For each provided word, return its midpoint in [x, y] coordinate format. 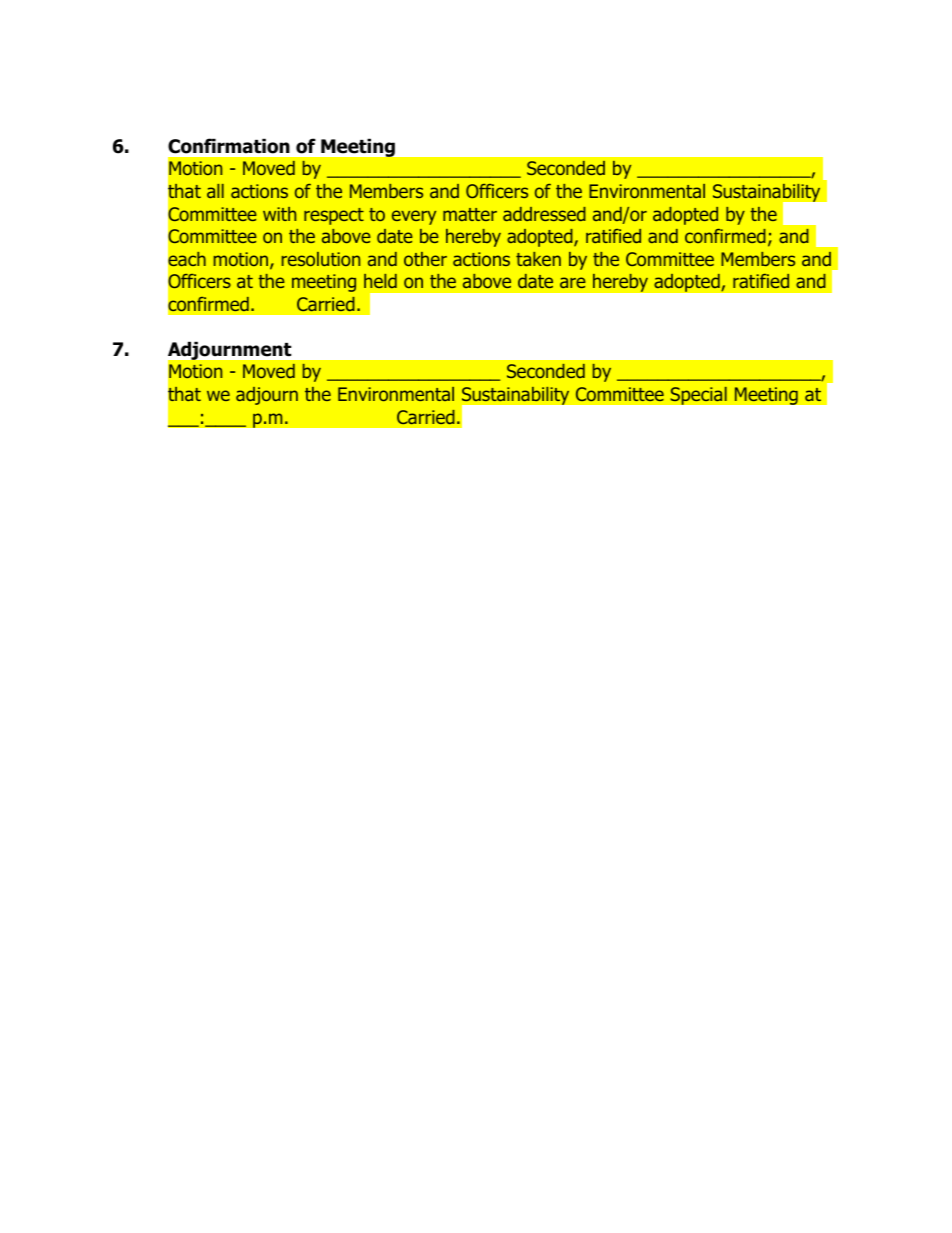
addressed [544, 214]
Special [698, 395]
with [279, 214]
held [380, 281]
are [573, 282]
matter [470, 214]
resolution [321, 259]
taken [538, 259]
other [425, 259]
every [414, 217]
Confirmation [229, 146]
